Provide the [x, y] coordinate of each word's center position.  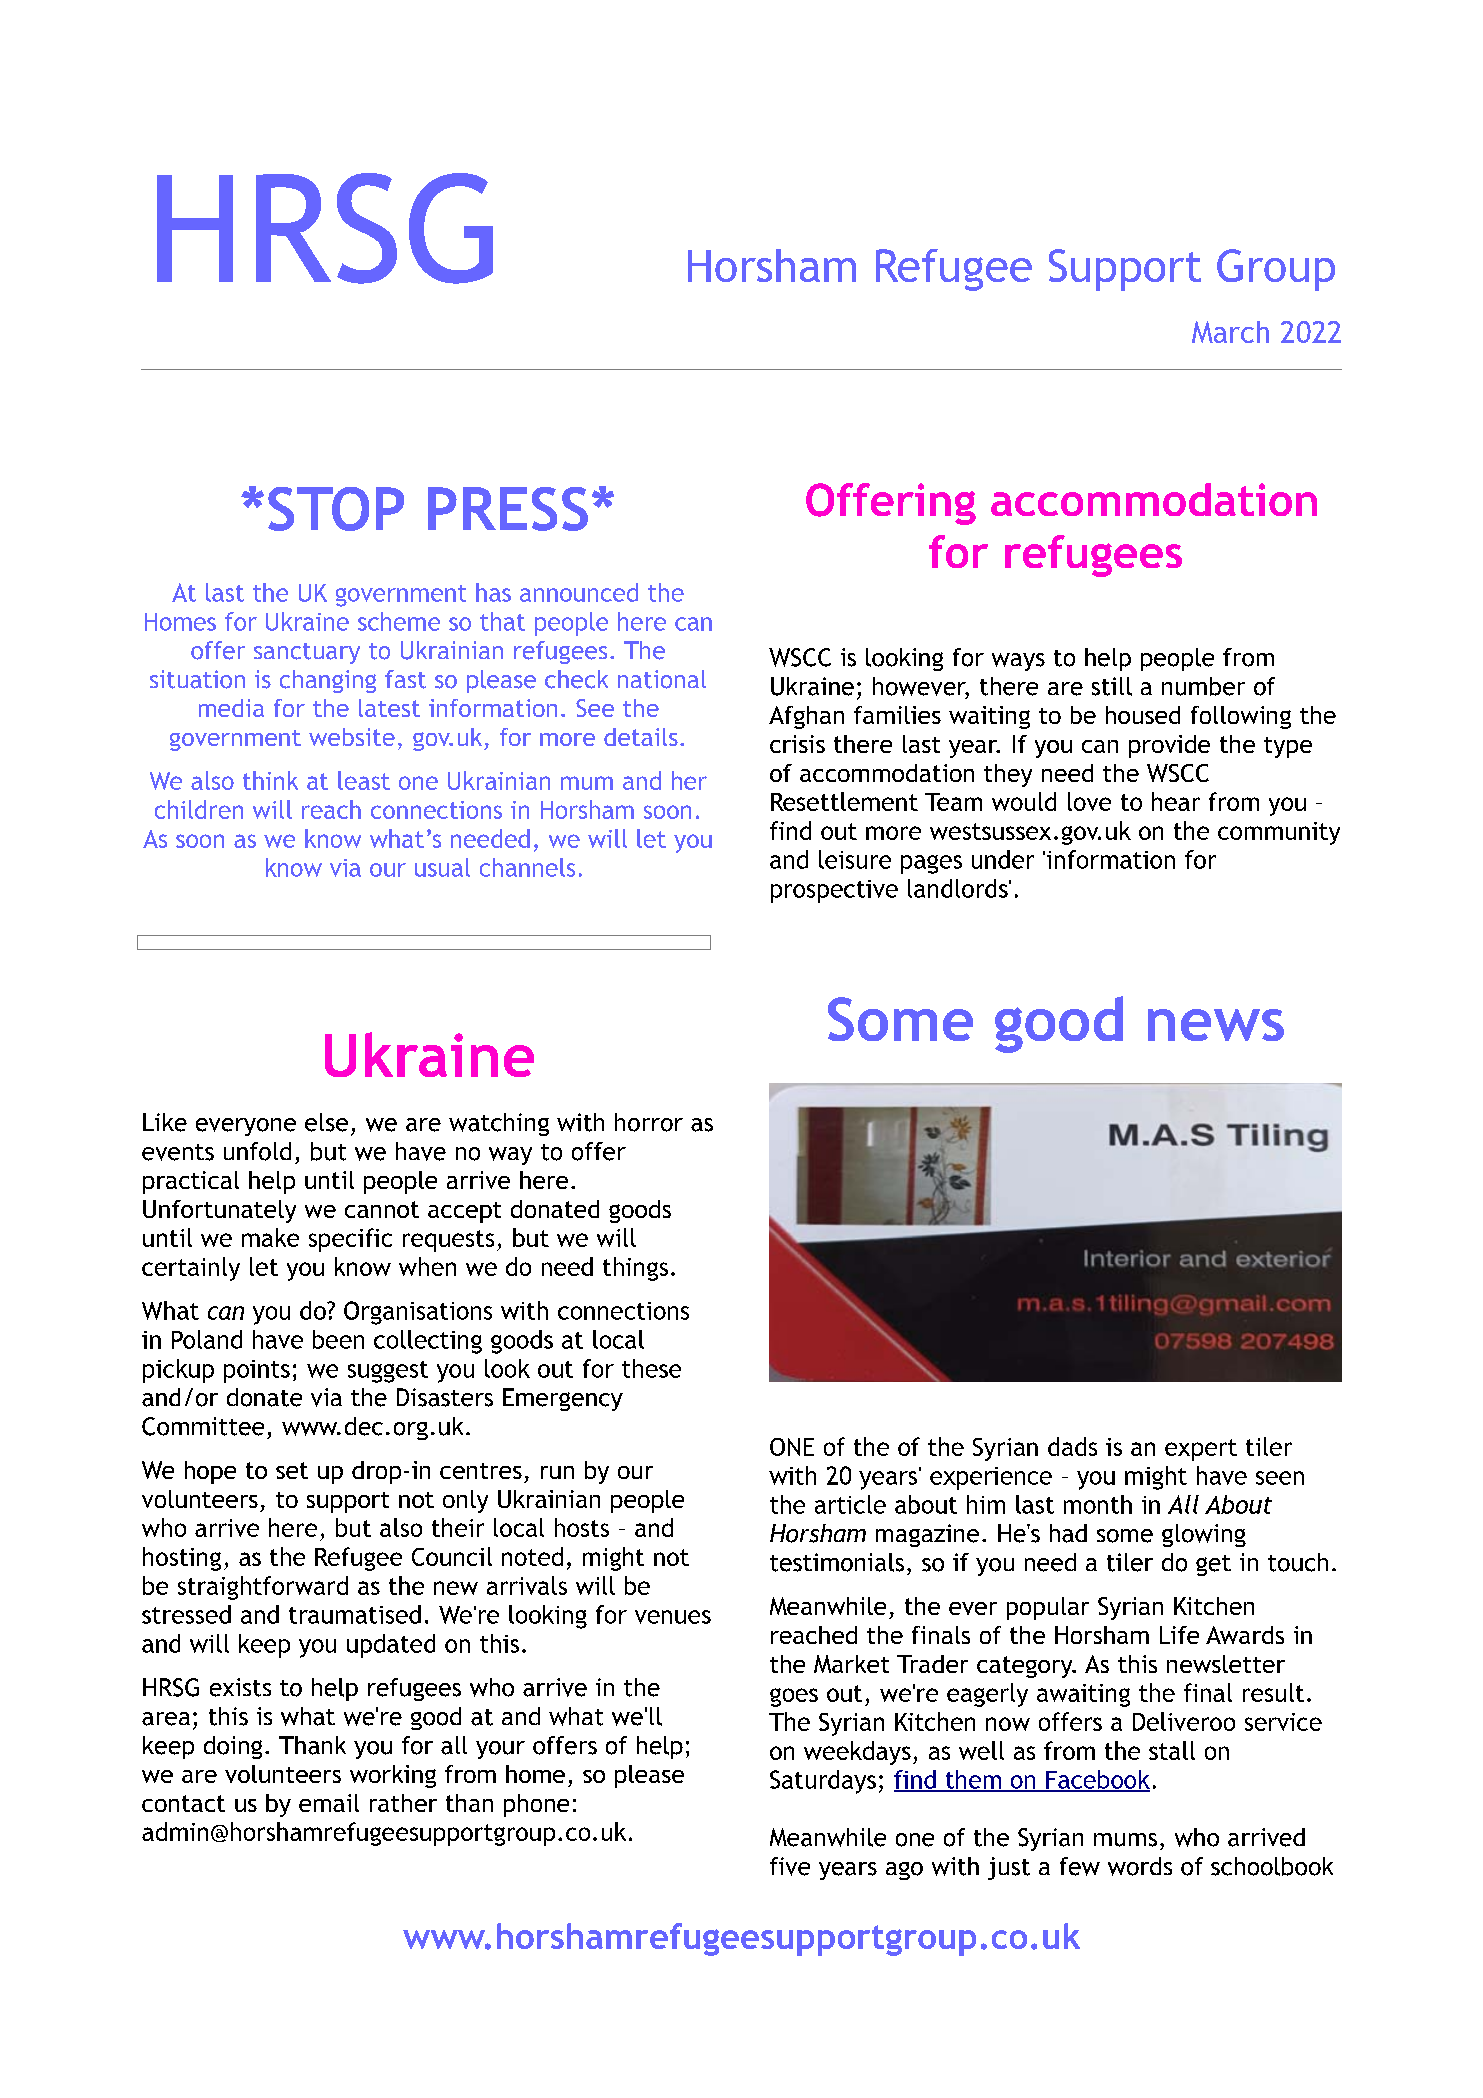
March [1230, 332]
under [1003, 859]
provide [1169, 746]
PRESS [508, 509]
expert [1201, 1450]
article [850, 1504]
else [326, 1122]
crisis [797, 744]
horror [649, 1122]
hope [210, 1472]
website [352, 737]
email [329, 1803]
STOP [336, 509]
